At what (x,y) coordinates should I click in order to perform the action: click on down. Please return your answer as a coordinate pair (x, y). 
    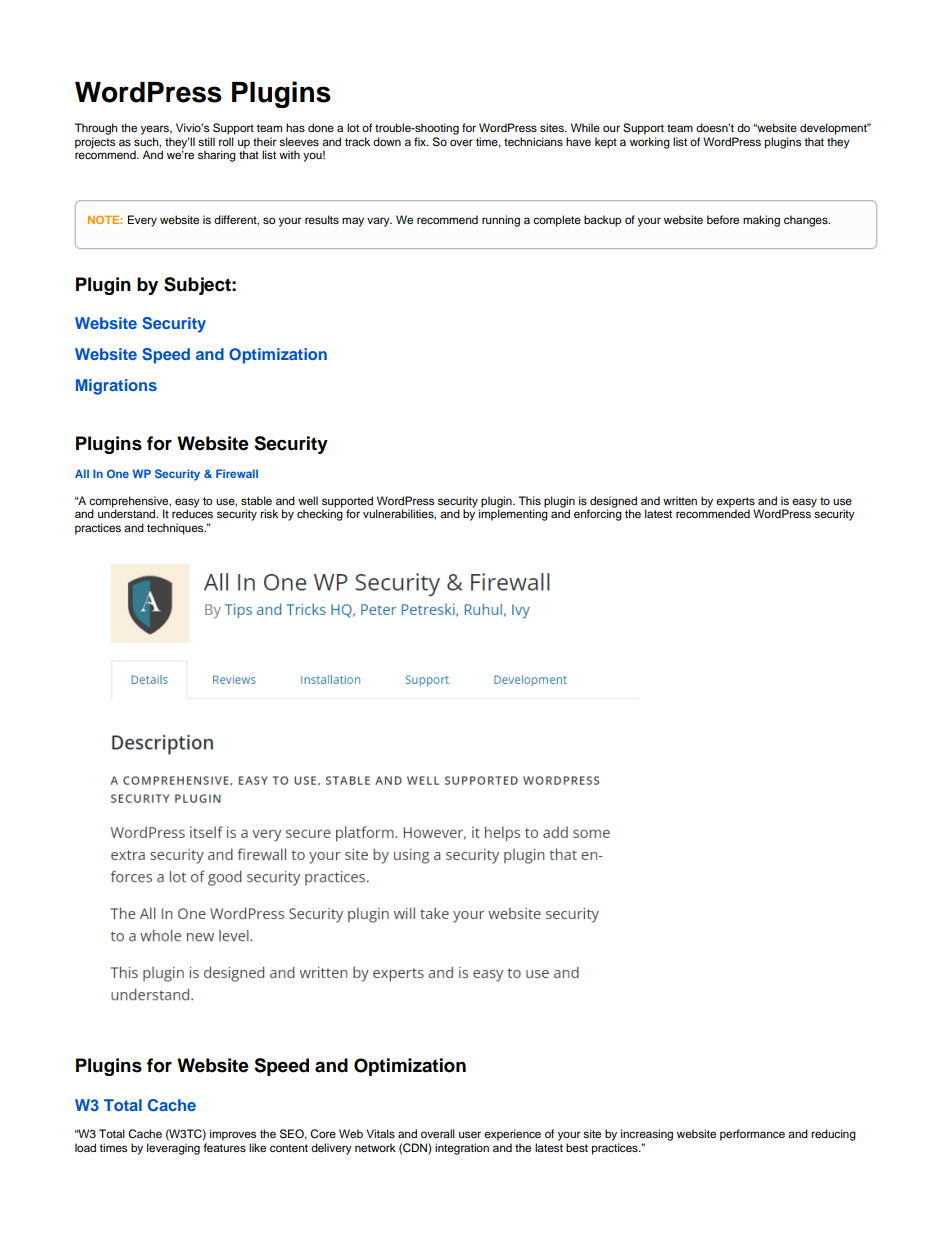
    Looking at the image, I should click on (387, 141).
